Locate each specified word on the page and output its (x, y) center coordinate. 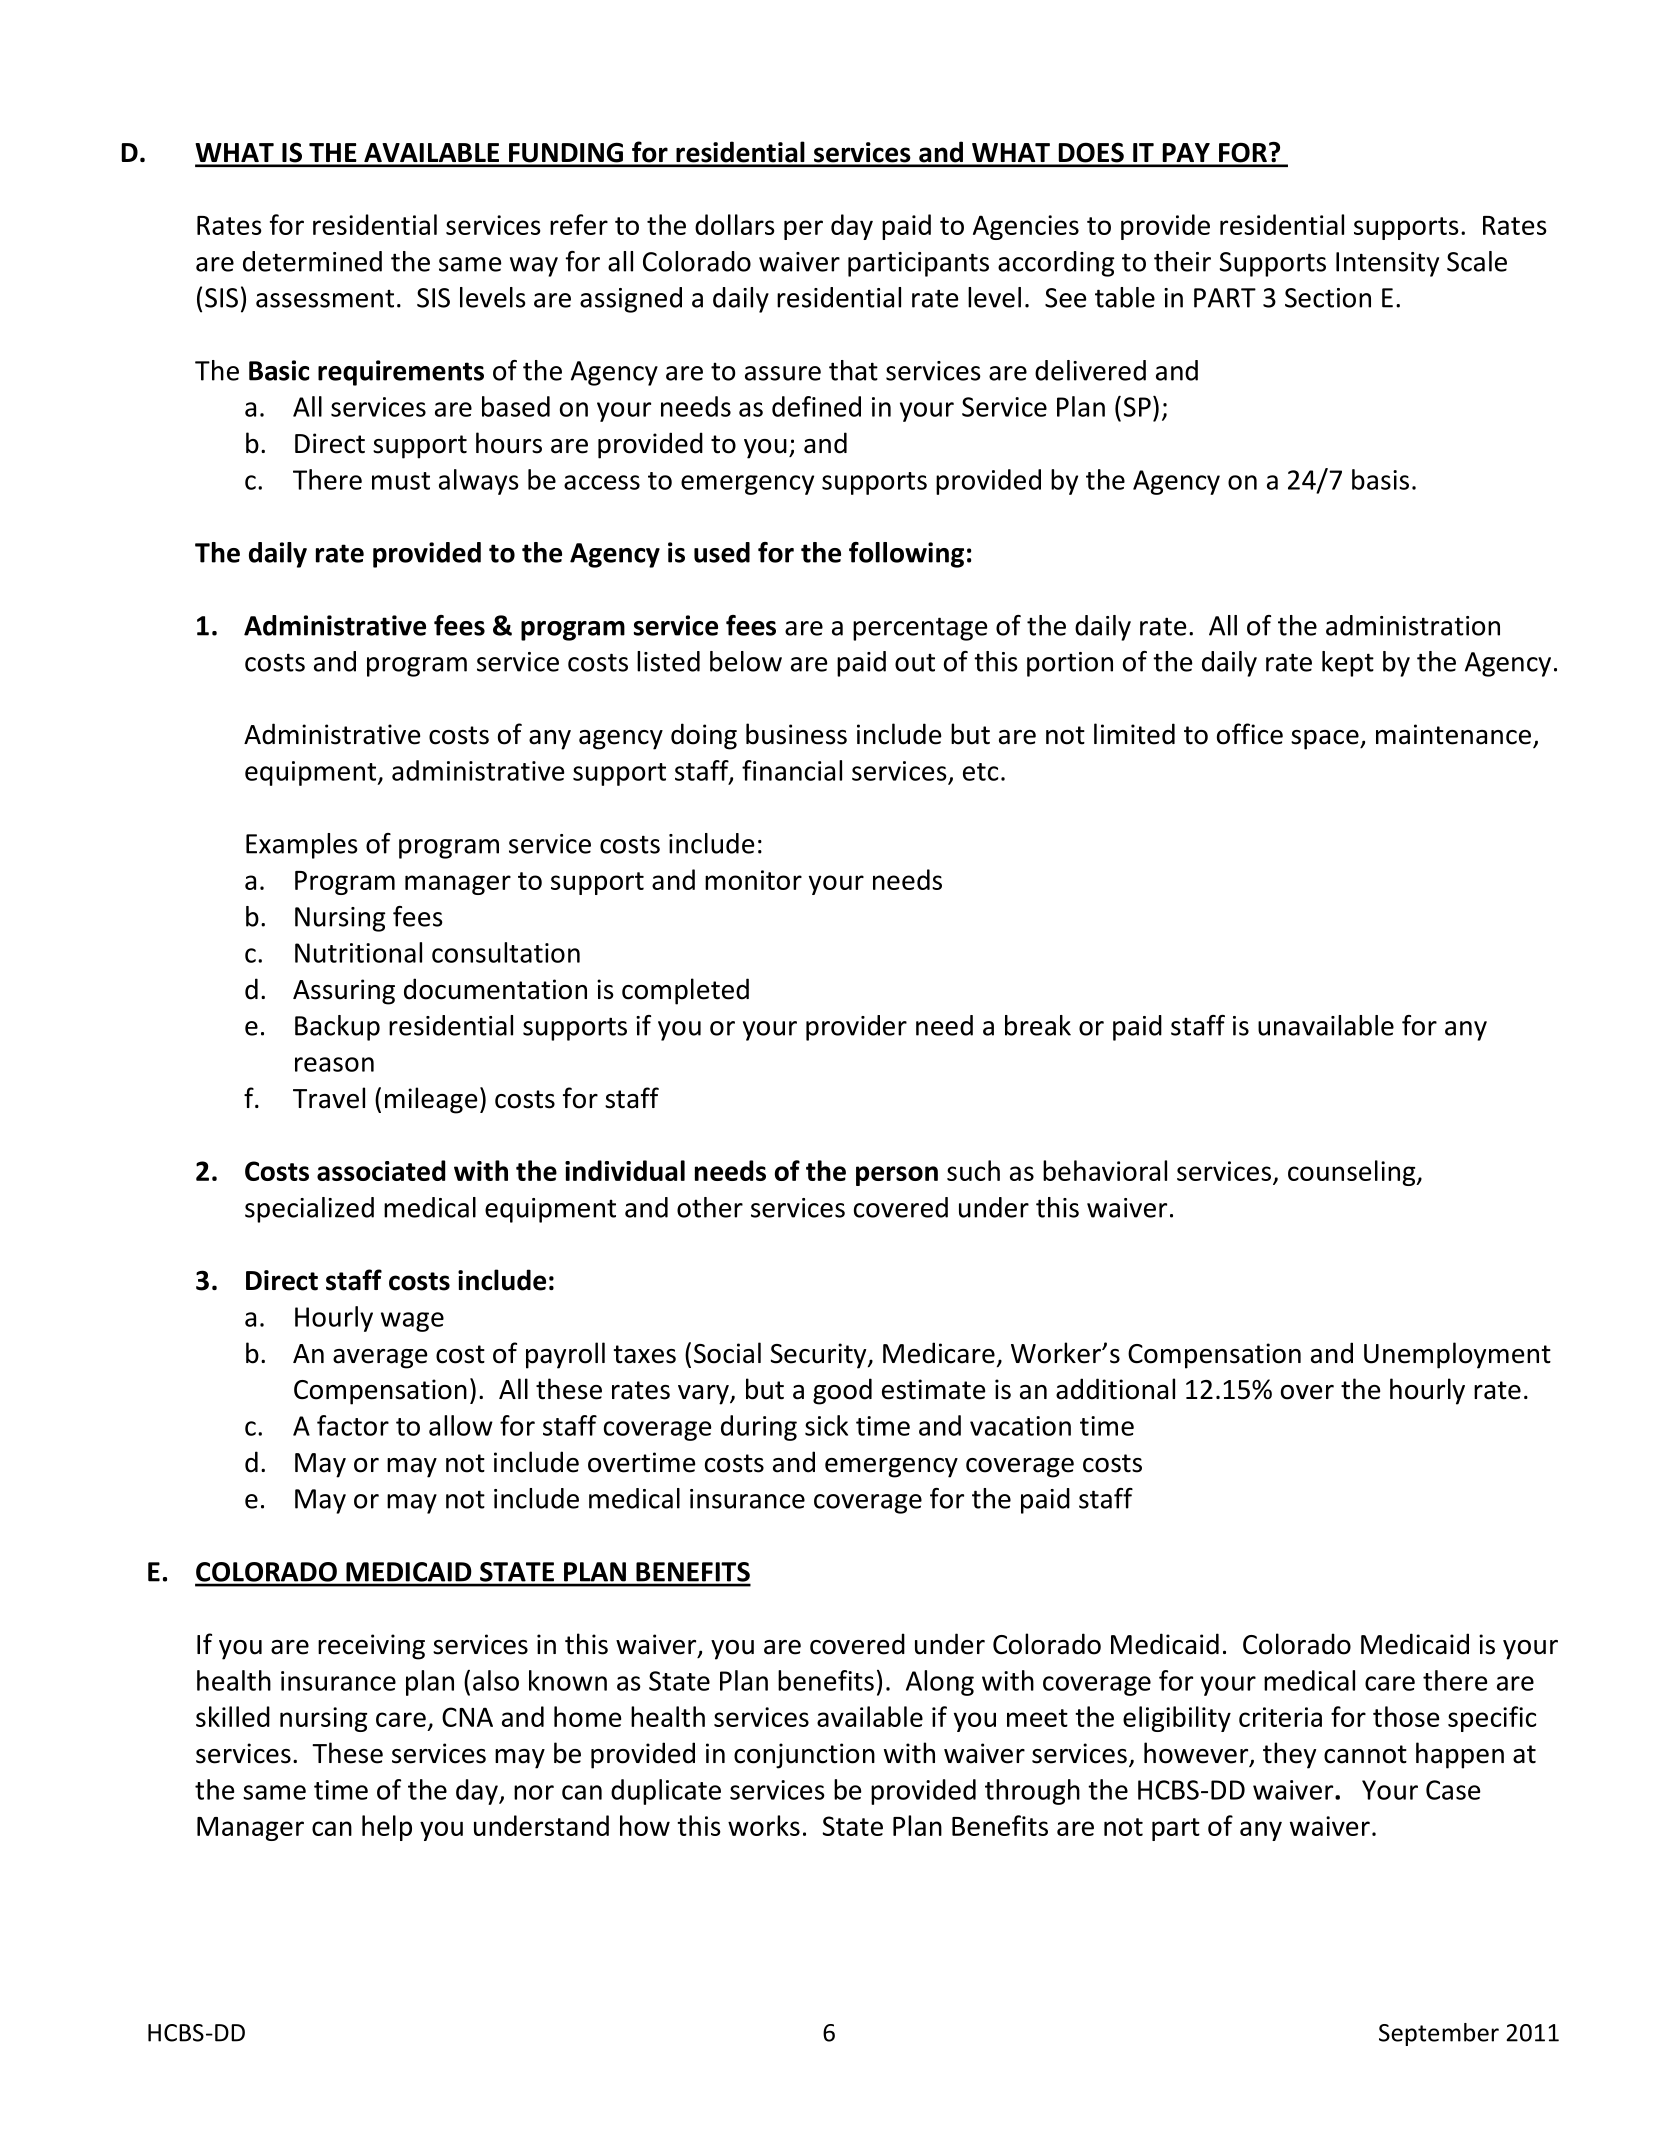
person (897, 1176)
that (853, 370)
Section (1328, 298)
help (387, 1828)
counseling (1353, 1173)
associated (381, 1170)
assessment (325, 299)
